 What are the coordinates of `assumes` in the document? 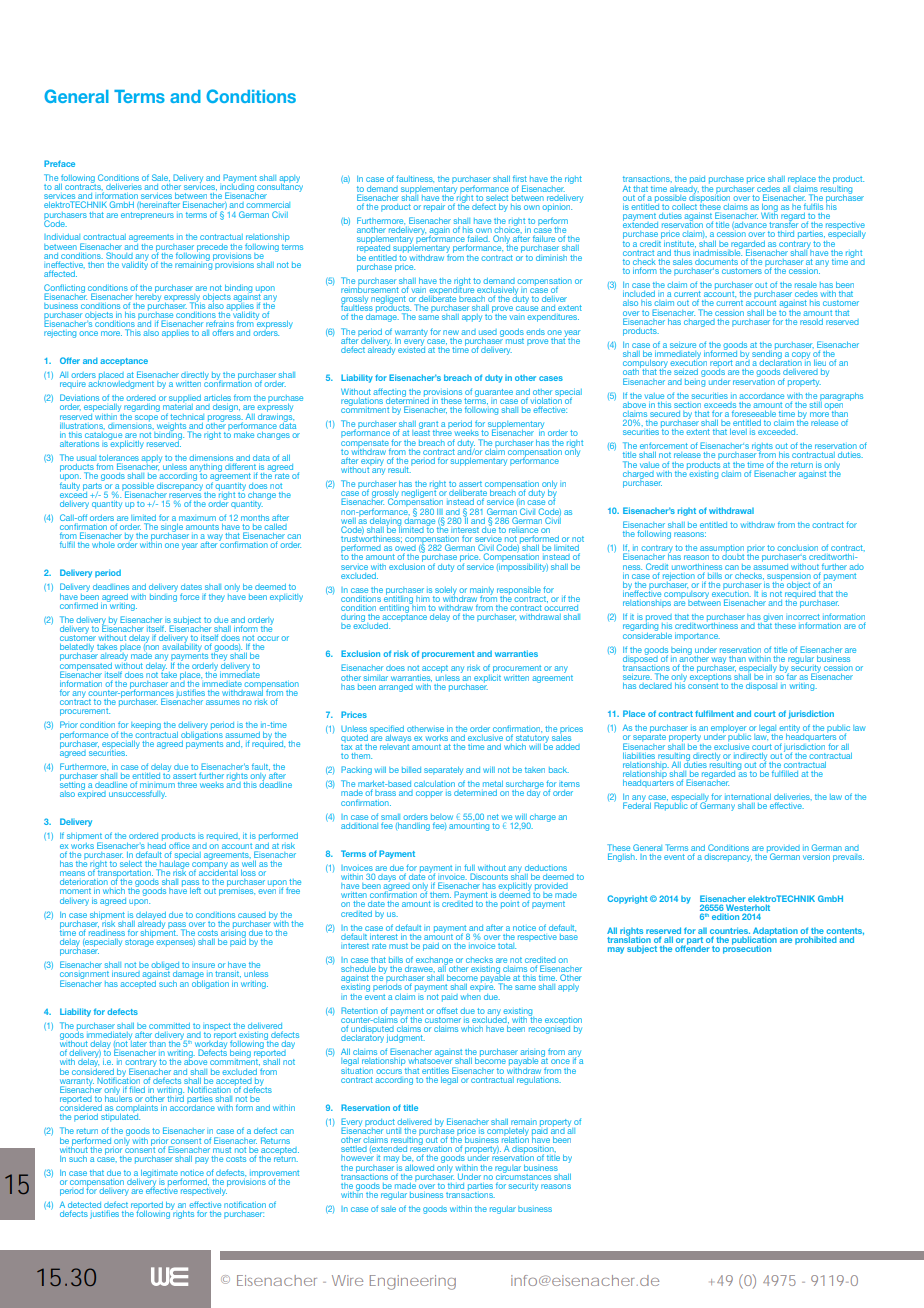 It's located at (223, 702).
